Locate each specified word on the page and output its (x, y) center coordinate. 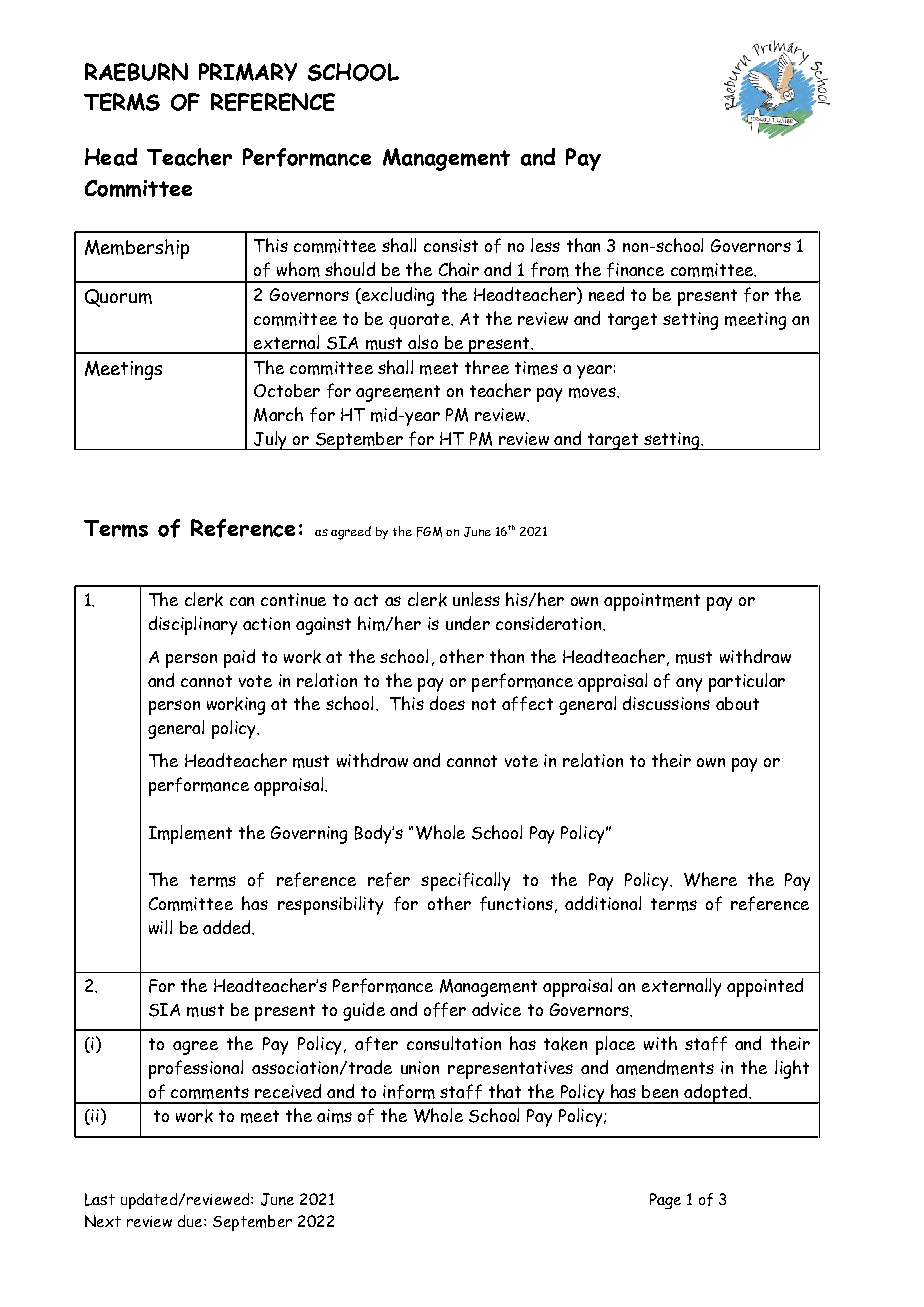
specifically (465, 881)
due (191, 1221)
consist (451, 245)
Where (710, 879)
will (160, 927)
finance (635, 269)
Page (665, 1201)
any (689, 685)
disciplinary (193, 625)
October (287, 390)
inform (409, 1091)
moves (593, 392)
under (468, 623)
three (487, 367)
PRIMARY (248, 72)
